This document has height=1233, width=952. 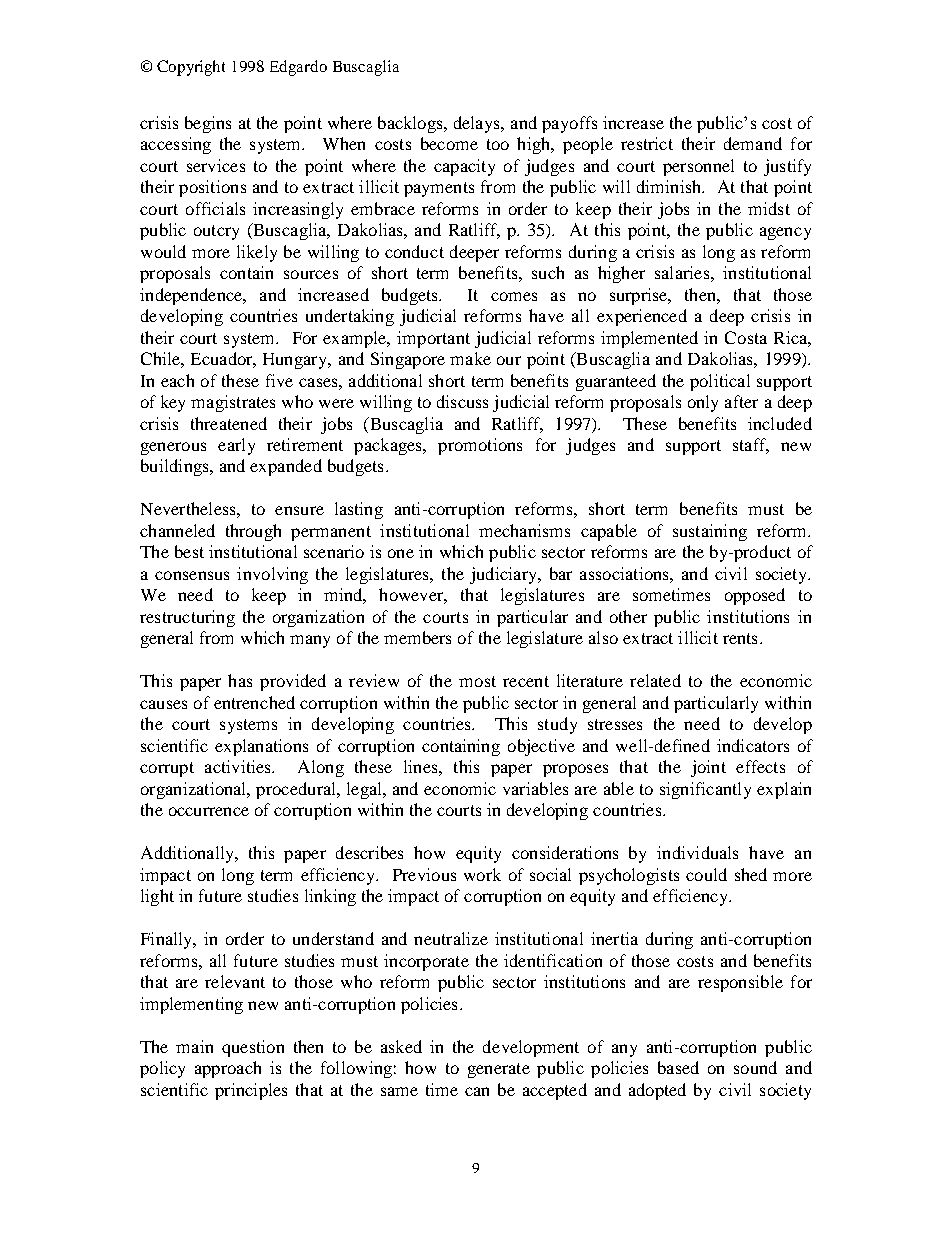 I want to click on begins, so click(x=208, y=124).
